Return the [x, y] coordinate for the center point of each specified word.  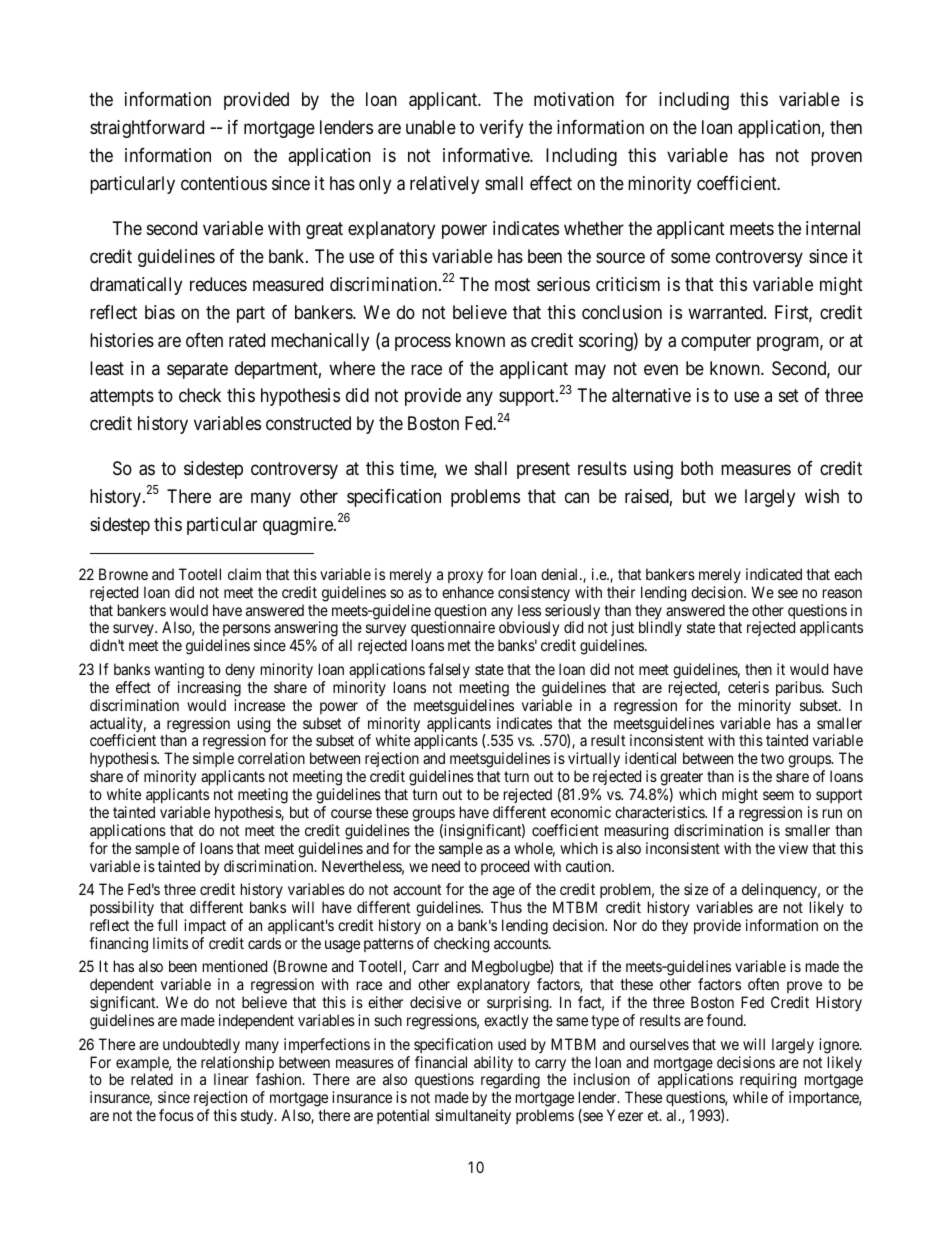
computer [716, 342]
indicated [774, 574]
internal [833, 228]
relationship [238, 1065]
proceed [505, 867]
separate [197, 370]
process [423, 343]
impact [205, 926]
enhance [468, 592]
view [793, 848]
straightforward [147, 129]
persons [246, 632]
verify [501, 129]
